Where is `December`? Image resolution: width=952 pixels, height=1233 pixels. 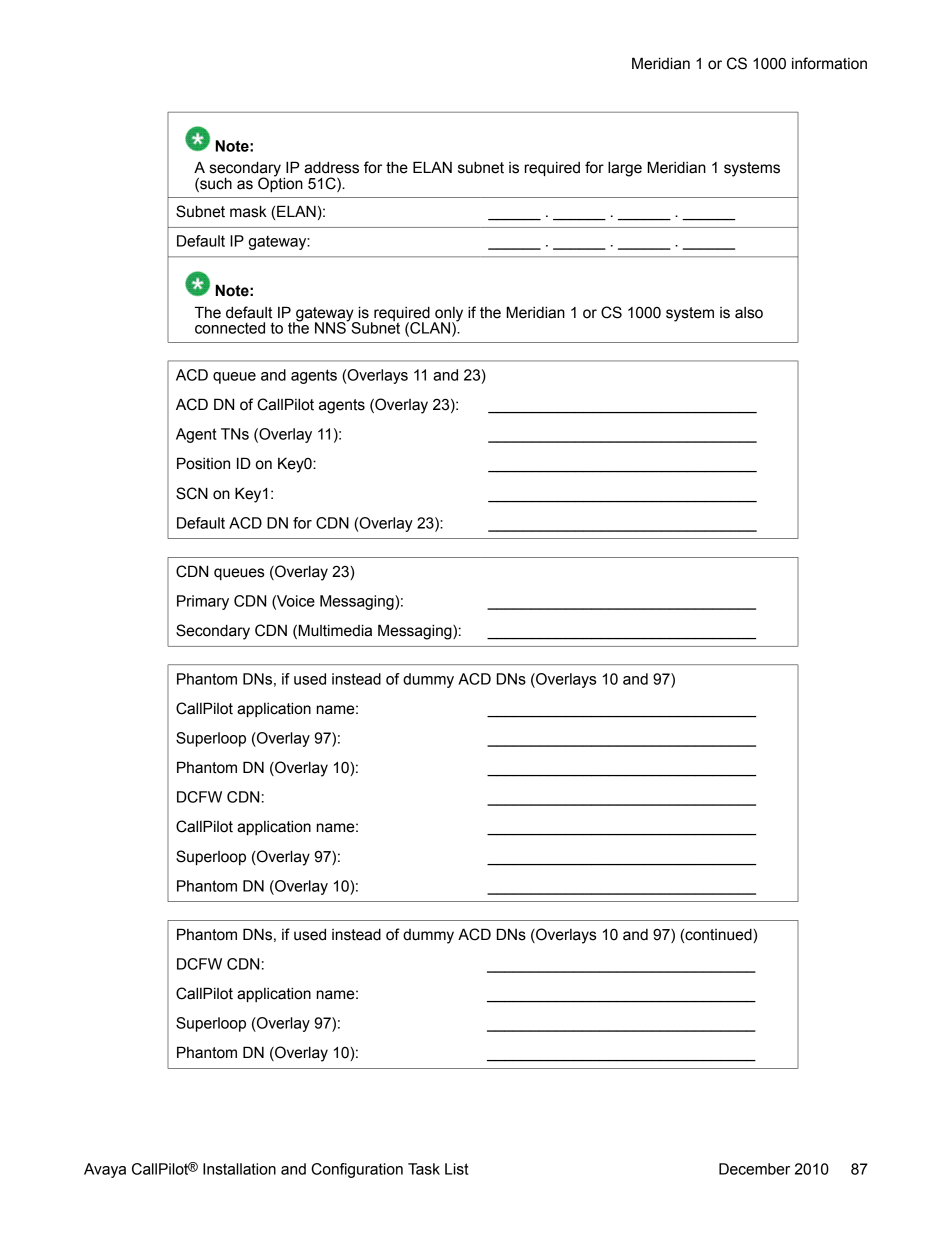 December is located at coordinates (754, 1169).
